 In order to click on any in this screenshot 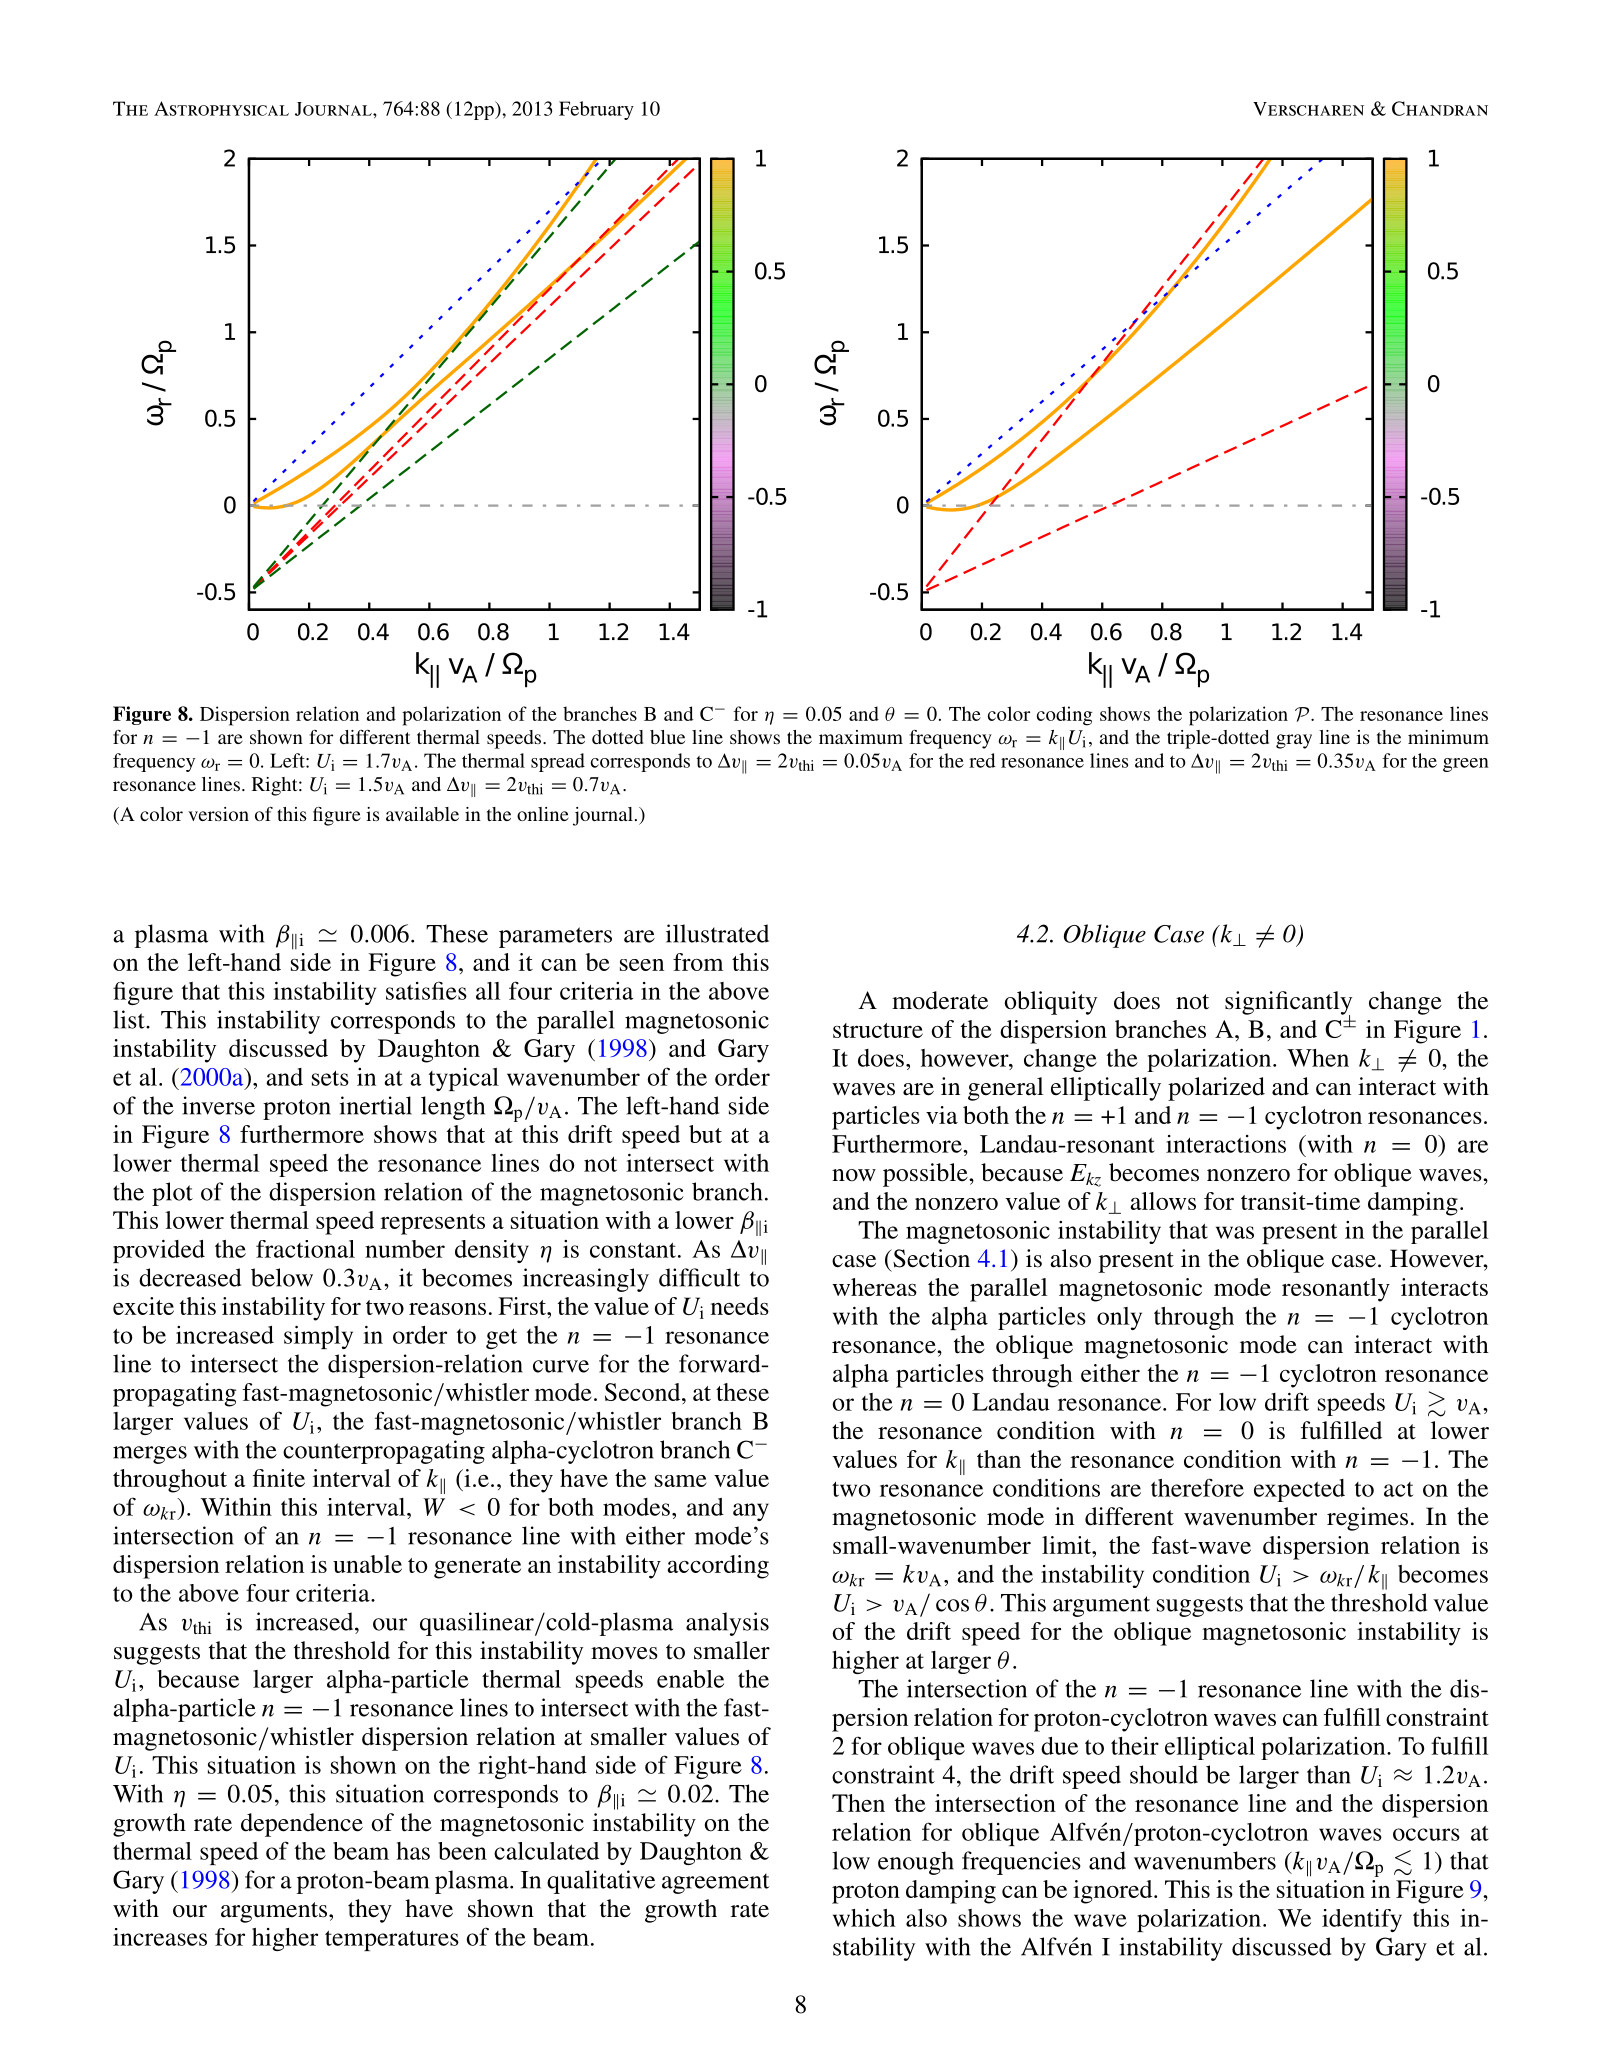, I will do `click(751, 1512)`.
